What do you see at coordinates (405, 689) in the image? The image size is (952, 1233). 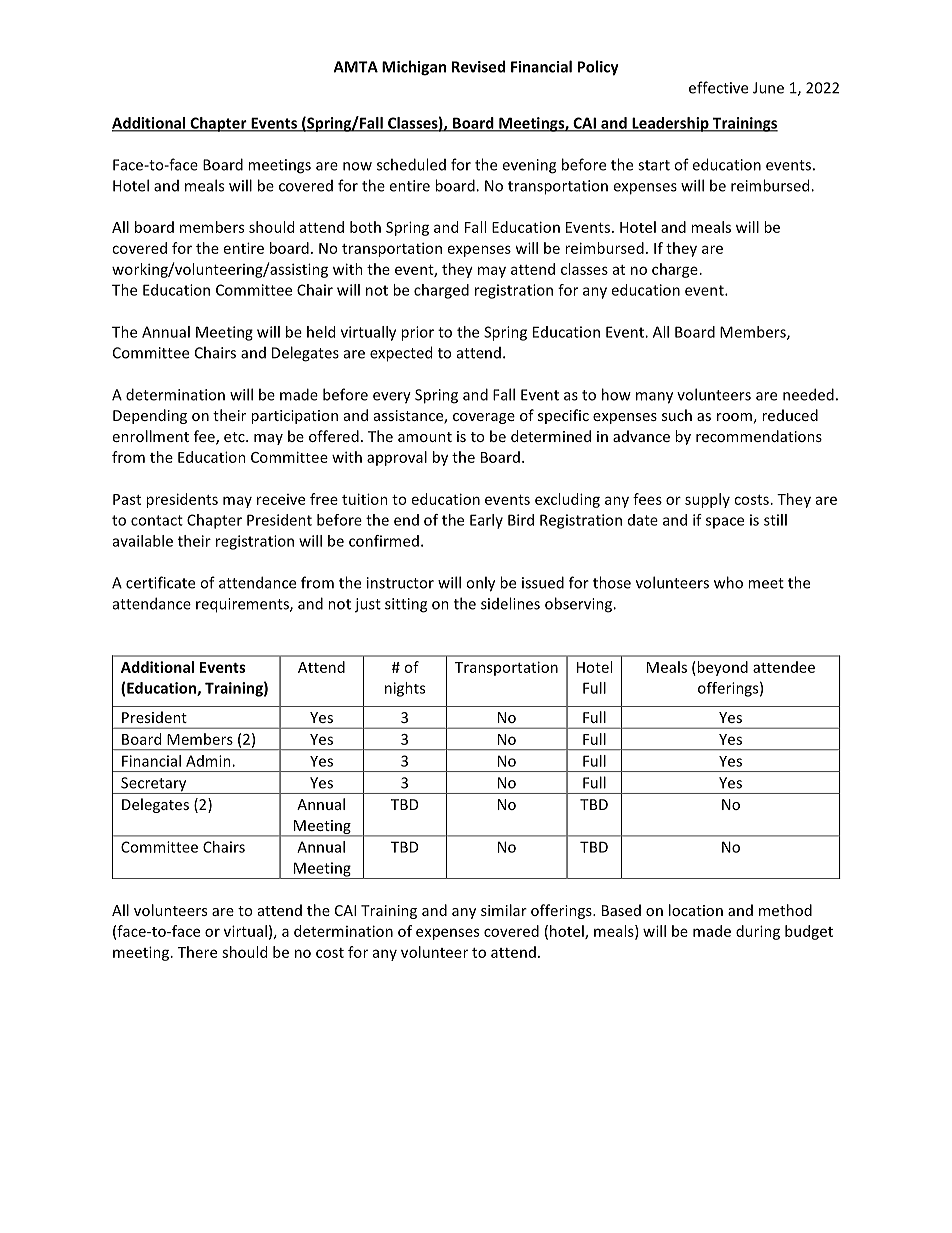 I see `nights` at bounding box center [405, 689].
